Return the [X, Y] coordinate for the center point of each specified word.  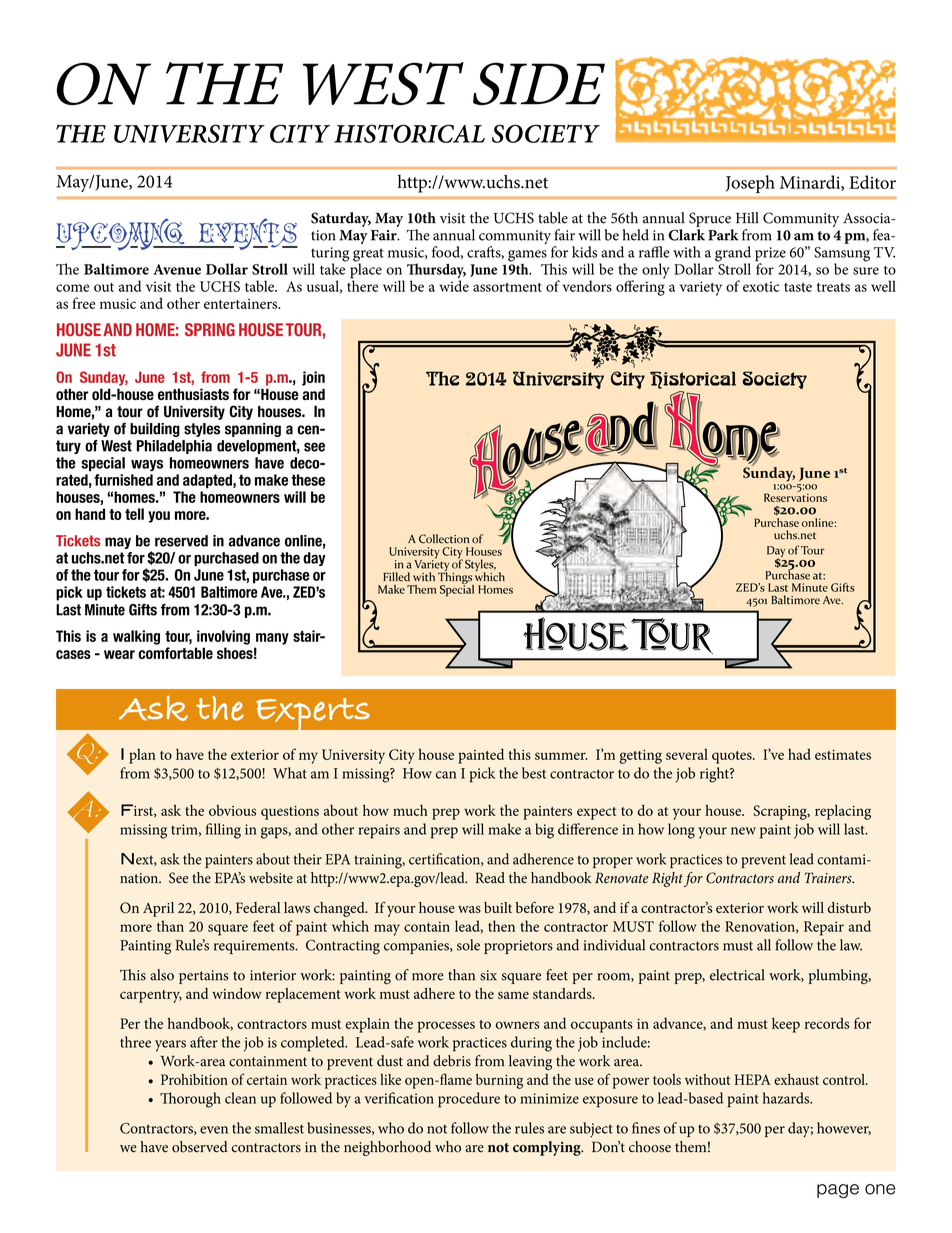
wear [119, 654]
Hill [747, 218]
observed [200, 1147]
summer [561, 756]
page [838, 1191]
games [527, 256]
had [799, 754]
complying [548, 1148]
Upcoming [121, 234]
